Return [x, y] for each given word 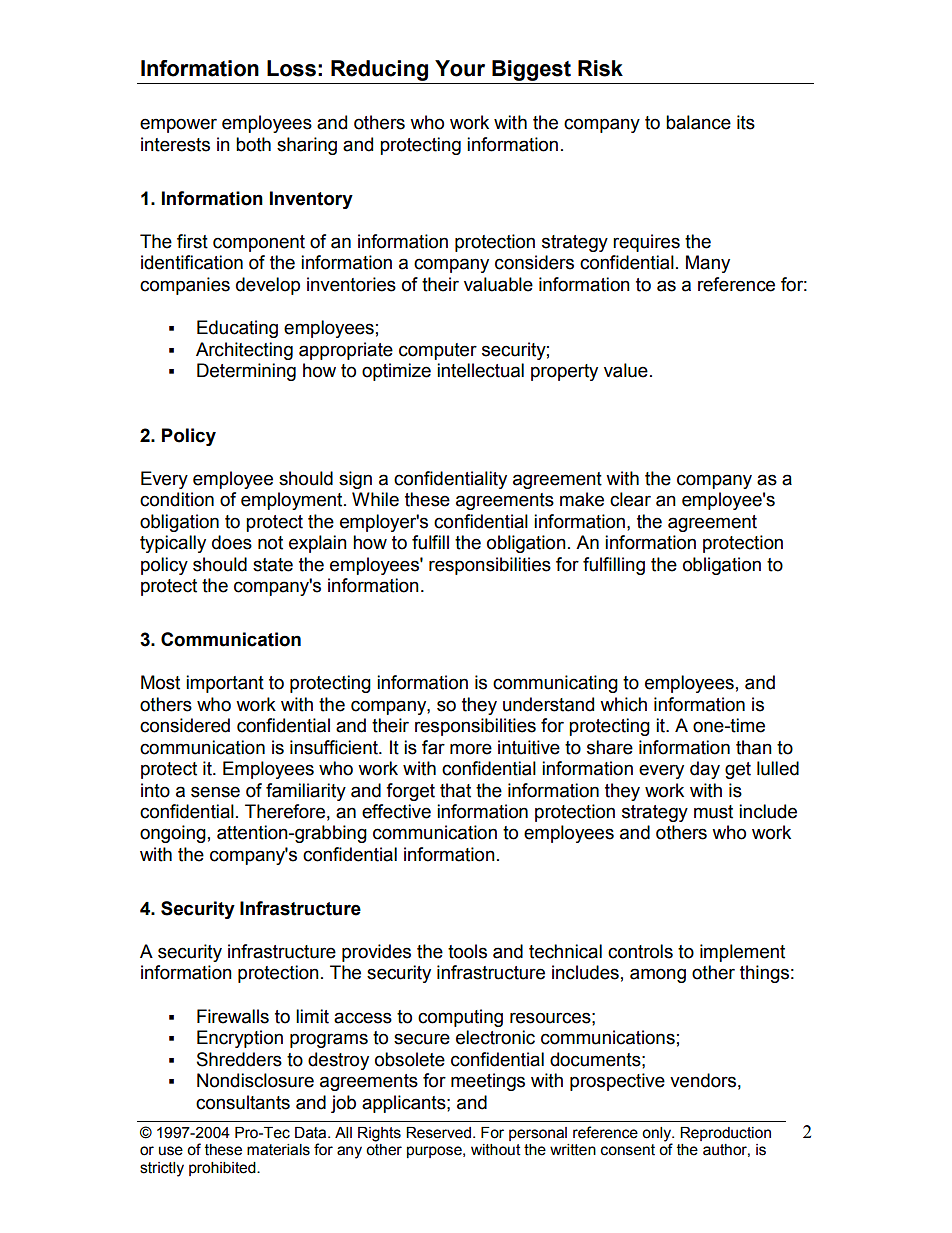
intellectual [480, 370]
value [626, 370]
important [225, 684]
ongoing [173, 834]
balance [698, 122]
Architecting [244, 351]
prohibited [223, 1169]
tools [467, 951]
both [253, 144]
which [623, 704]
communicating [555, 684]
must [713, 812]
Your [460, 68]
